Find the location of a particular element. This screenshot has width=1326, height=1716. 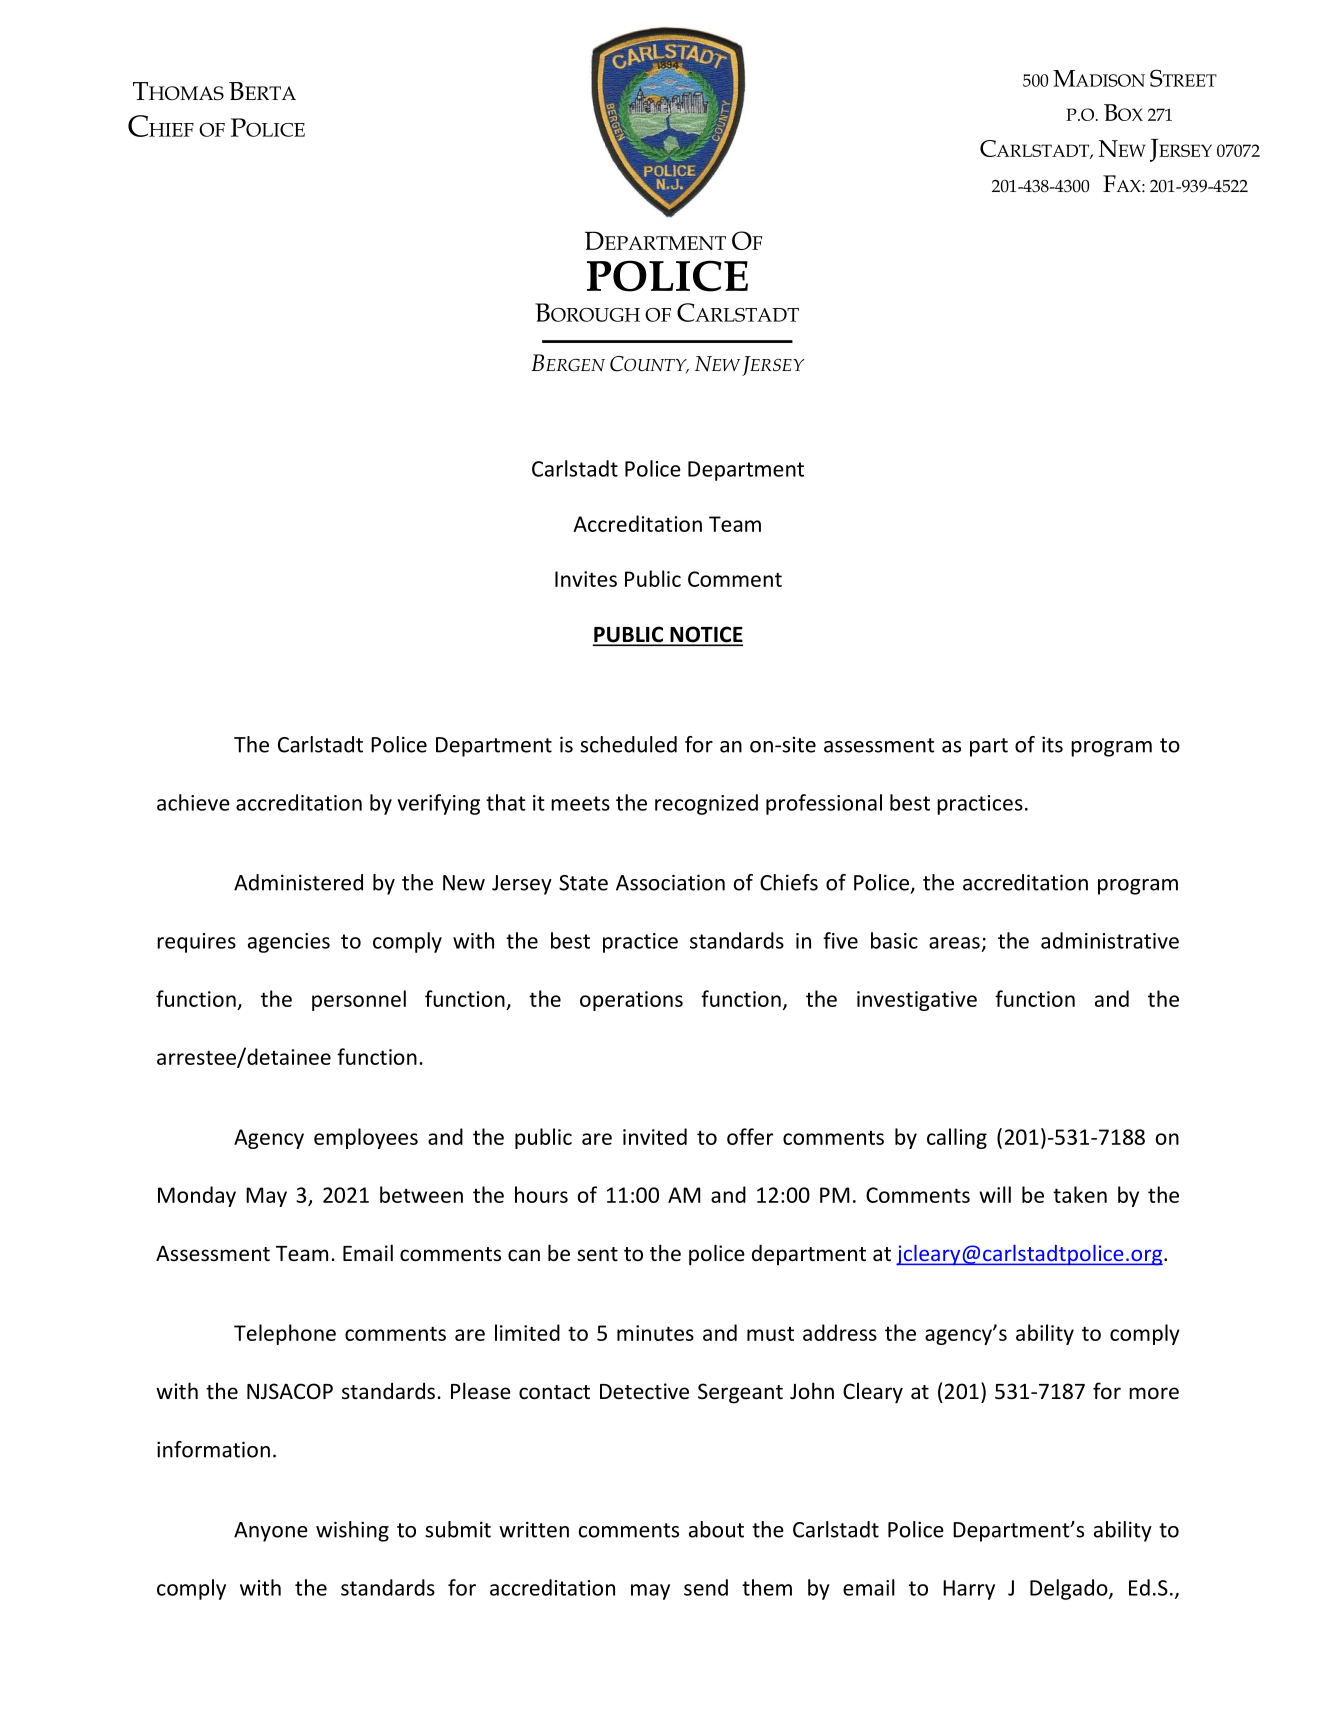

calling is located at coordinates (957, 1138).
